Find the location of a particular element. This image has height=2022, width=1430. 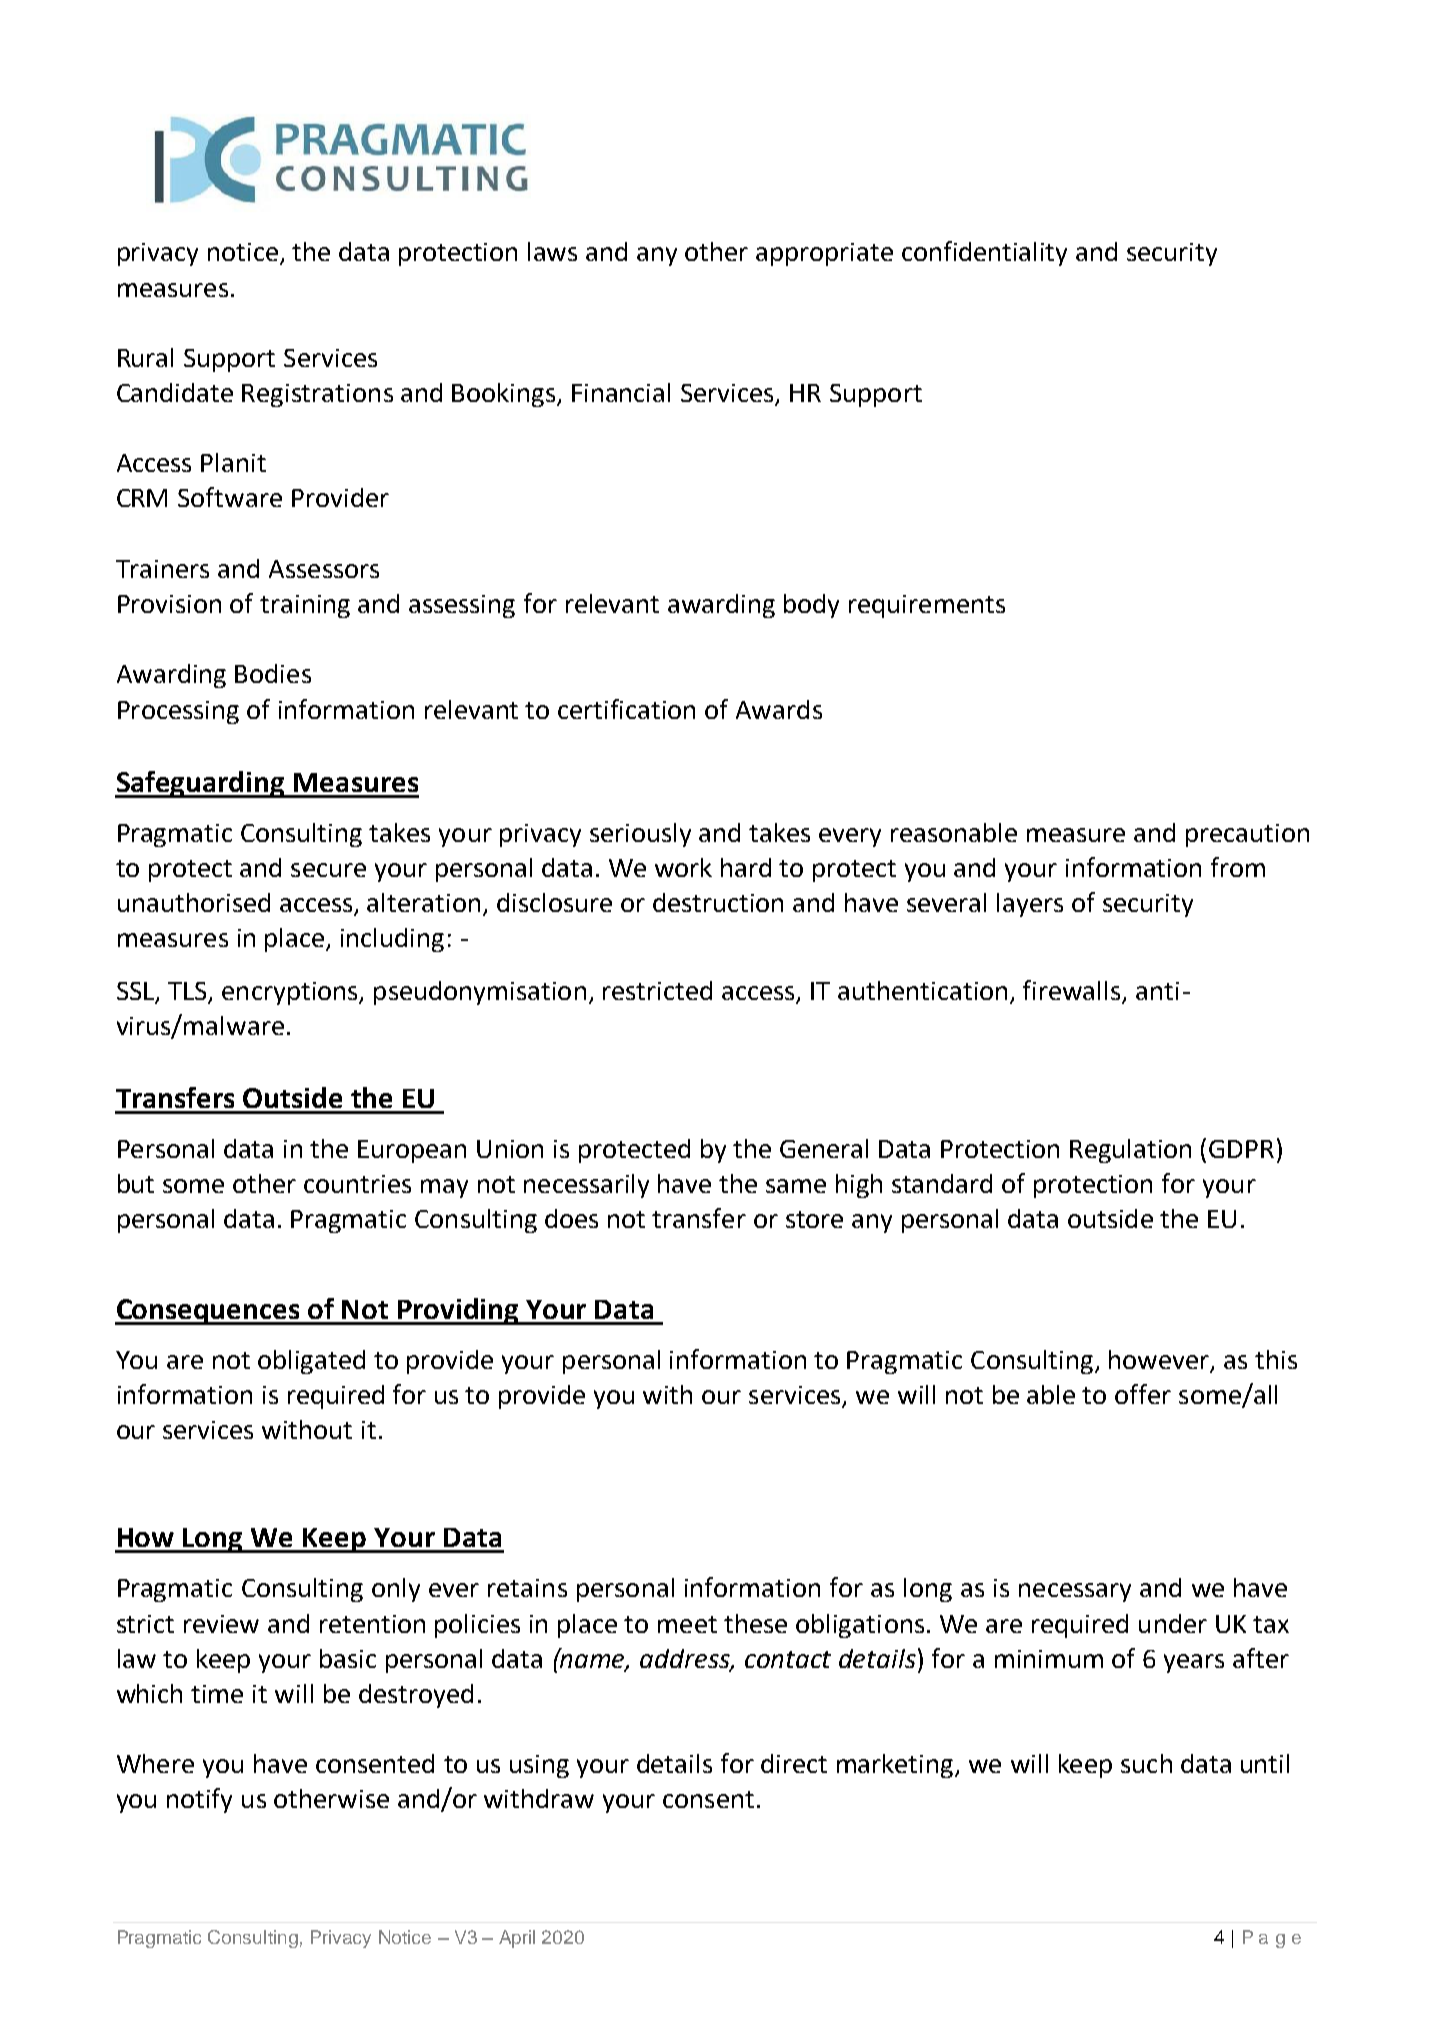

obligated is located at coordinates (311, 1362).
